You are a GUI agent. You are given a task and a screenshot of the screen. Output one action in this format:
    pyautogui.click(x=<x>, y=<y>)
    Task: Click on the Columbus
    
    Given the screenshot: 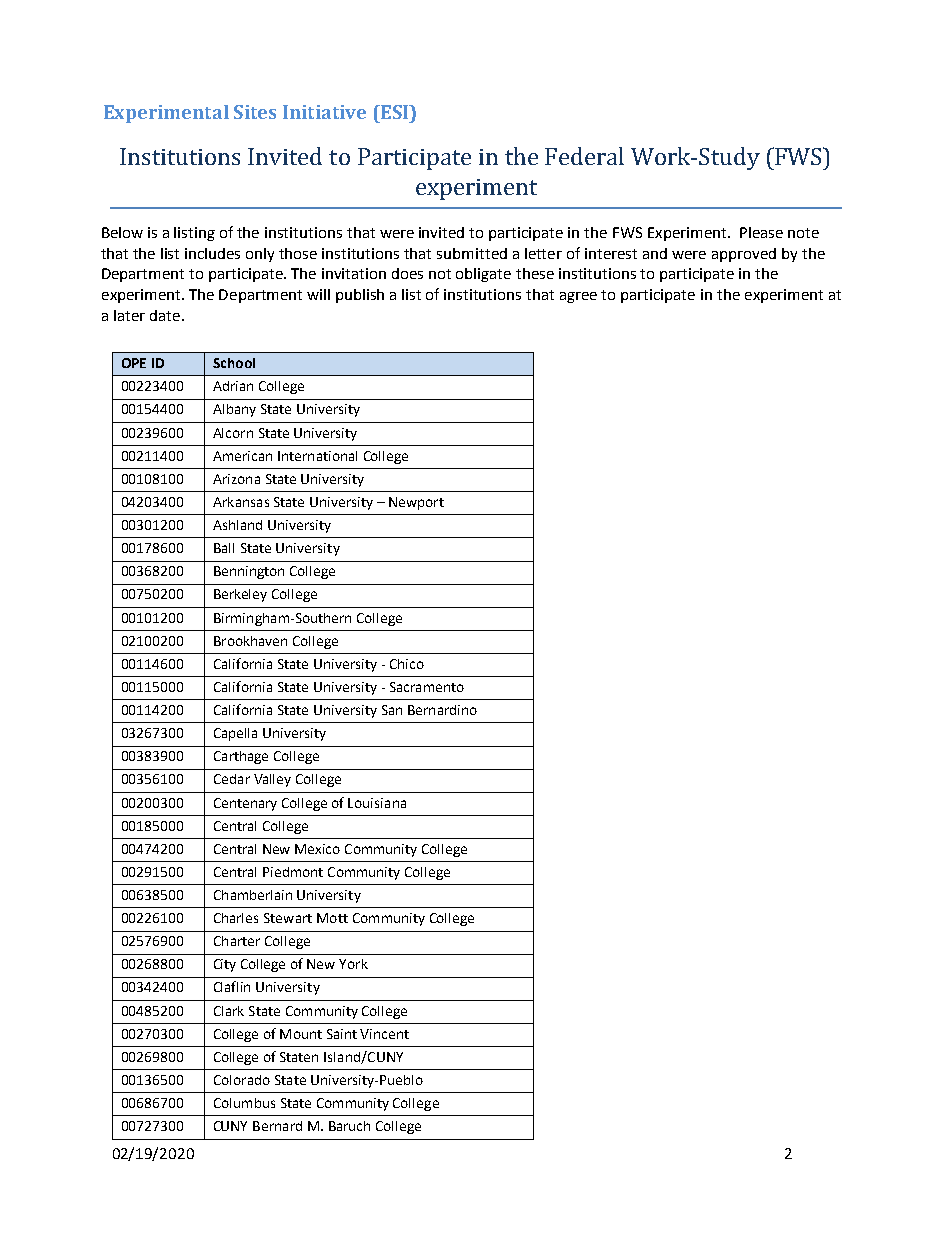 What is the action you would take?
    pyautogui.click(x=244, y=1103)
